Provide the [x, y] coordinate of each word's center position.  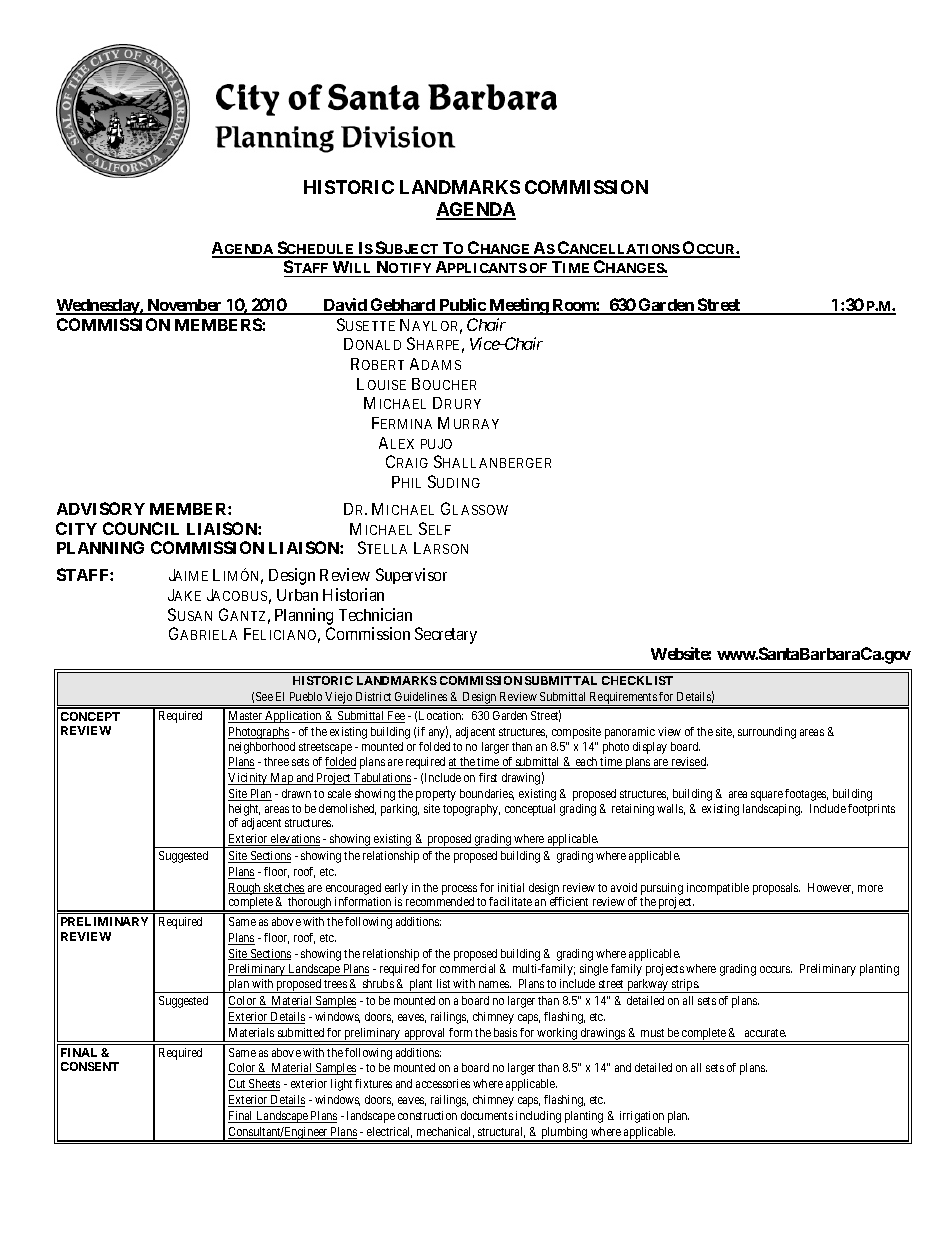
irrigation [642, 1117]
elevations [294, 840]
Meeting [518, 306]
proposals [776, 889]
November [185, 306]
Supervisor [411, 576]
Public [462, 306]
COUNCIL [141, 528]
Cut [238, 1085]
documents [487, 1115]
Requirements [623, 699]
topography [471, 810]
